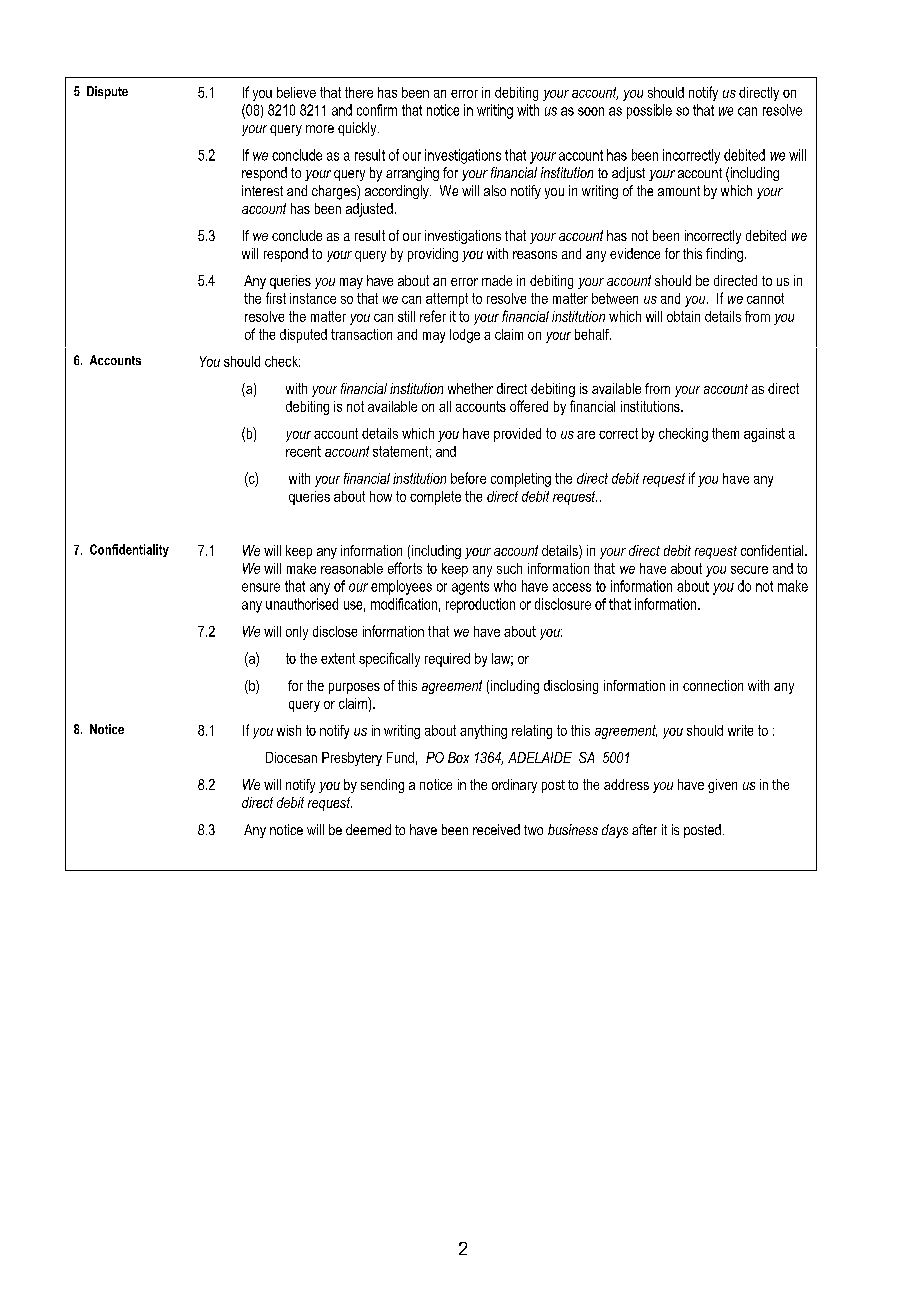 The image size is (924, 1308). Describe the element at coordinates (320, 129) in the screenshot. I see `more` at that location.
